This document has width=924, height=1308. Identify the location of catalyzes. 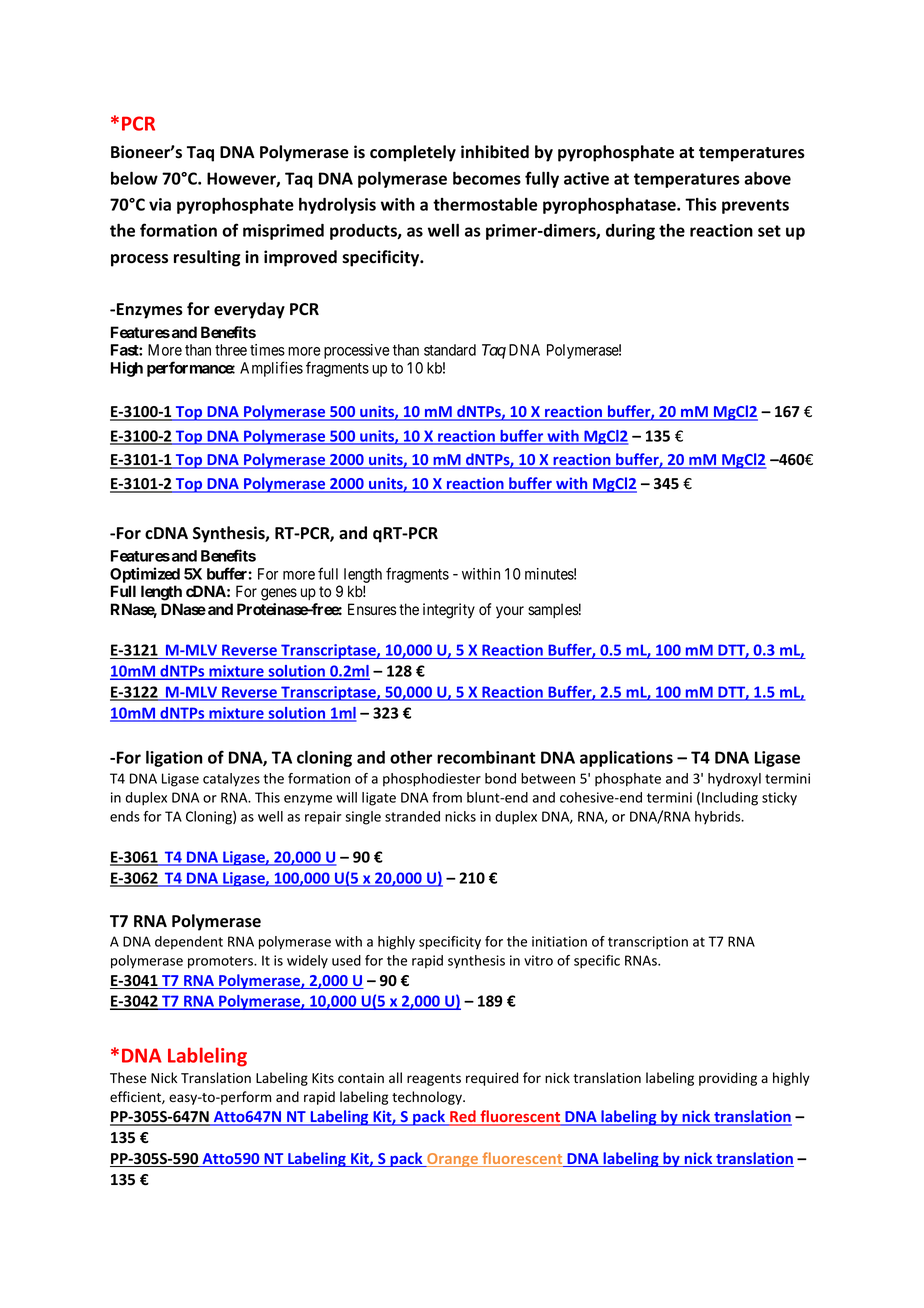
(231, 780).
